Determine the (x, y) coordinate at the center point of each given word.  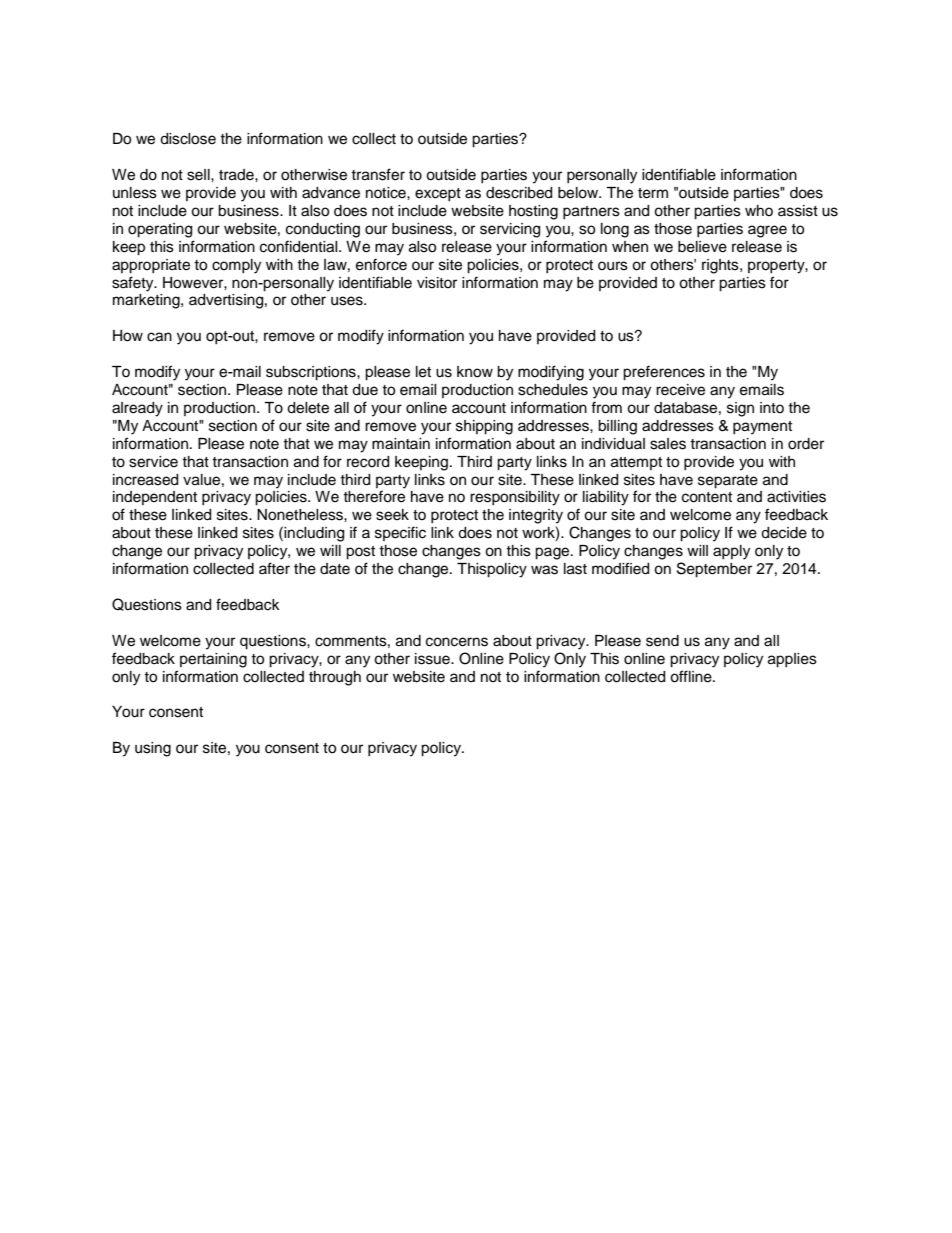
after (274, 568)
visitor (437, 283)
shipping (484, 427)
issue (433, 659)
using (153, 749)
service (153, 462)
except (438, 194)
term (653, 193)
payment (762, 428)
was (544, 570)
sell (199, 175)
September (714, 570)
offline (692, 676)
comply (236, 266)
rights (721, 266)
